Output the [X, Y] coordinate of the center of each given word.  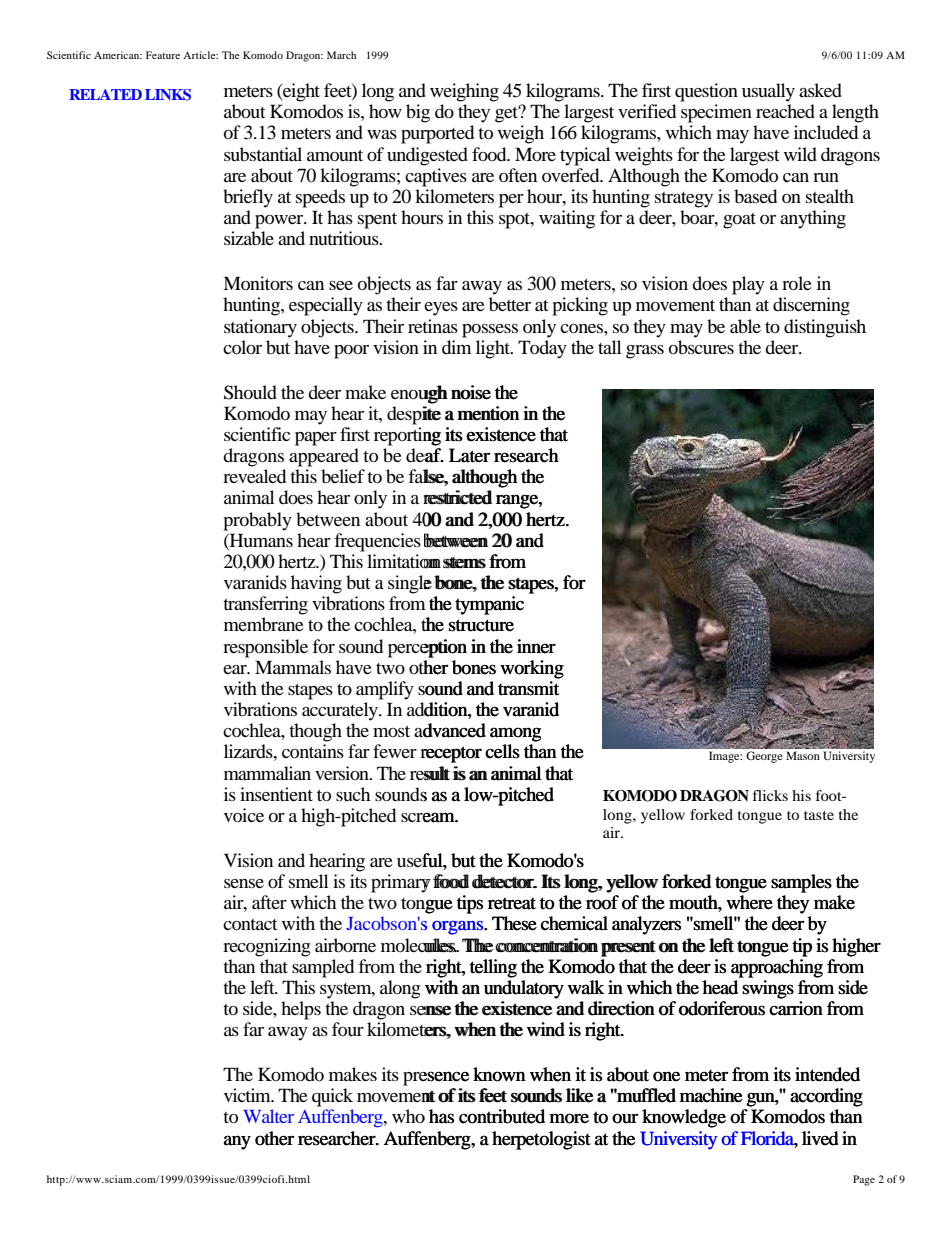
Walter [268, 1116]
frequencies [377, 542]
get [508, 114]
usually [768, 92]
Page [864, 1180]
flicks [770, 795]
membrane [264, 624]
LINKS [168, 95]
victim [248, 1095]
